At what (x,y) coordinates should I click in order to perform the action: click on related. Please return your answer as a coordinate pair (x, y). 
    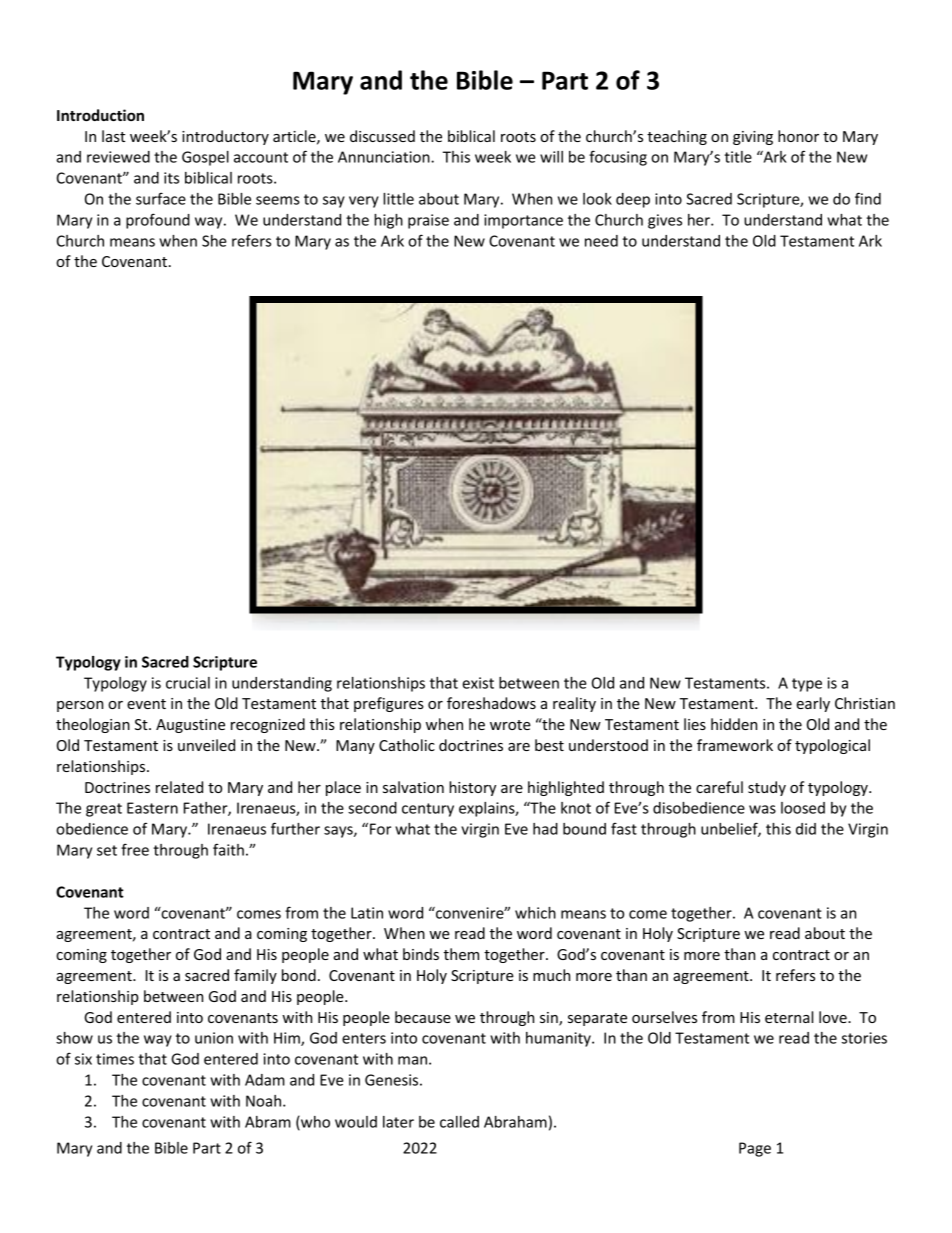
    Looking at the image, I should click on (179, 787).
